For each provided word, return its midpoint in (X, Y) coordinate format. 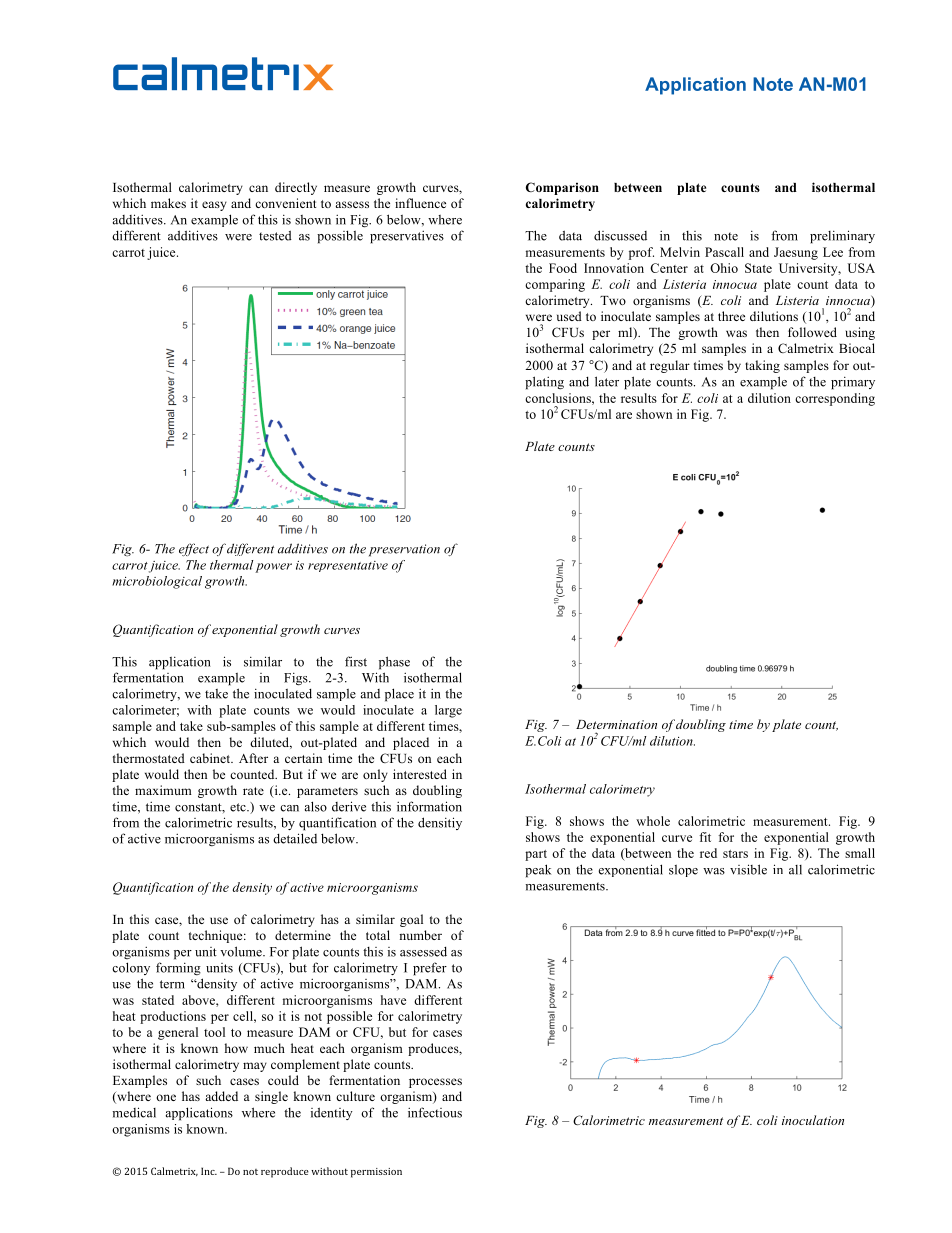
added (221, 1096)
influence (420, 203)
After (253, 758)
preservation (404, 550)
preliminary (842, 237)
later (607, 381)
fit (705, 837)
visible (748, 869)
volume (242, 951)
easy (214, 206)
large (448, 711)
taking (762, 366)
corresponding (835, 399)
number (420, 935)
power (273, 568)
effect (194, 549)
